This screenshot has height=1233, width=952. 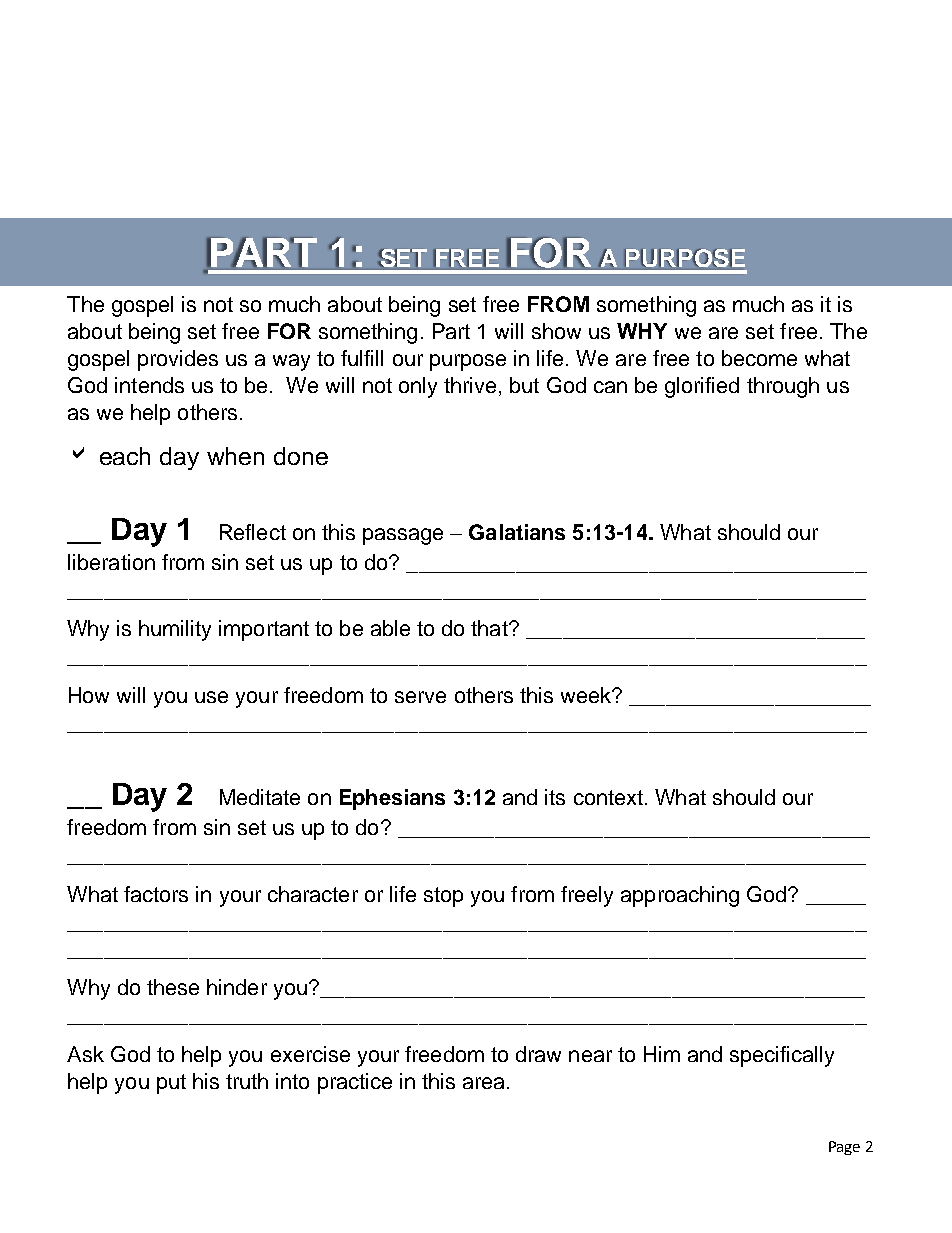 I want to click on area, so click(x=483, y=1083).
